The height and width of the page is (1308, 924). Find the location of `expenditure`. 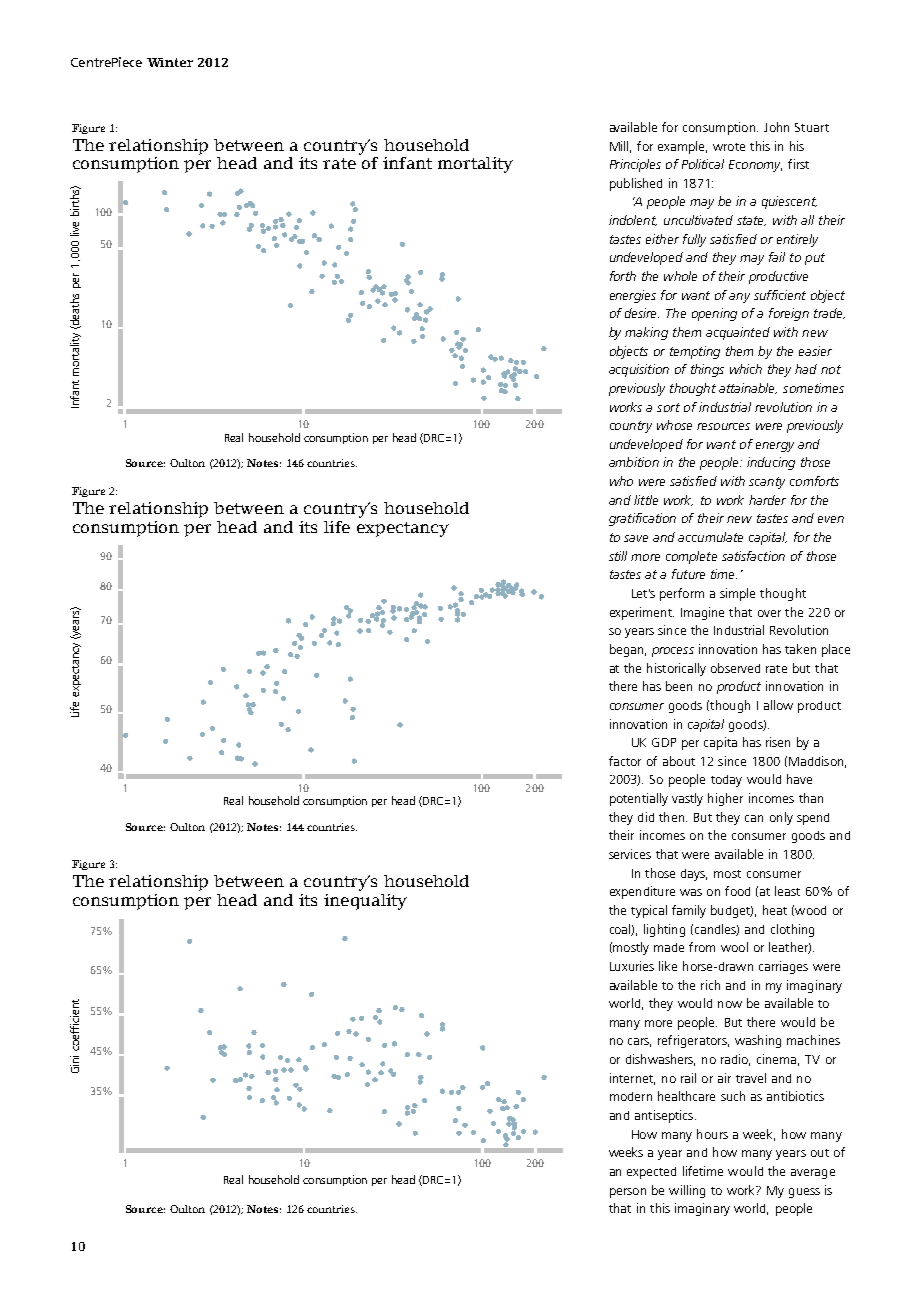

expenditure is located at coordinates (642, 892).
